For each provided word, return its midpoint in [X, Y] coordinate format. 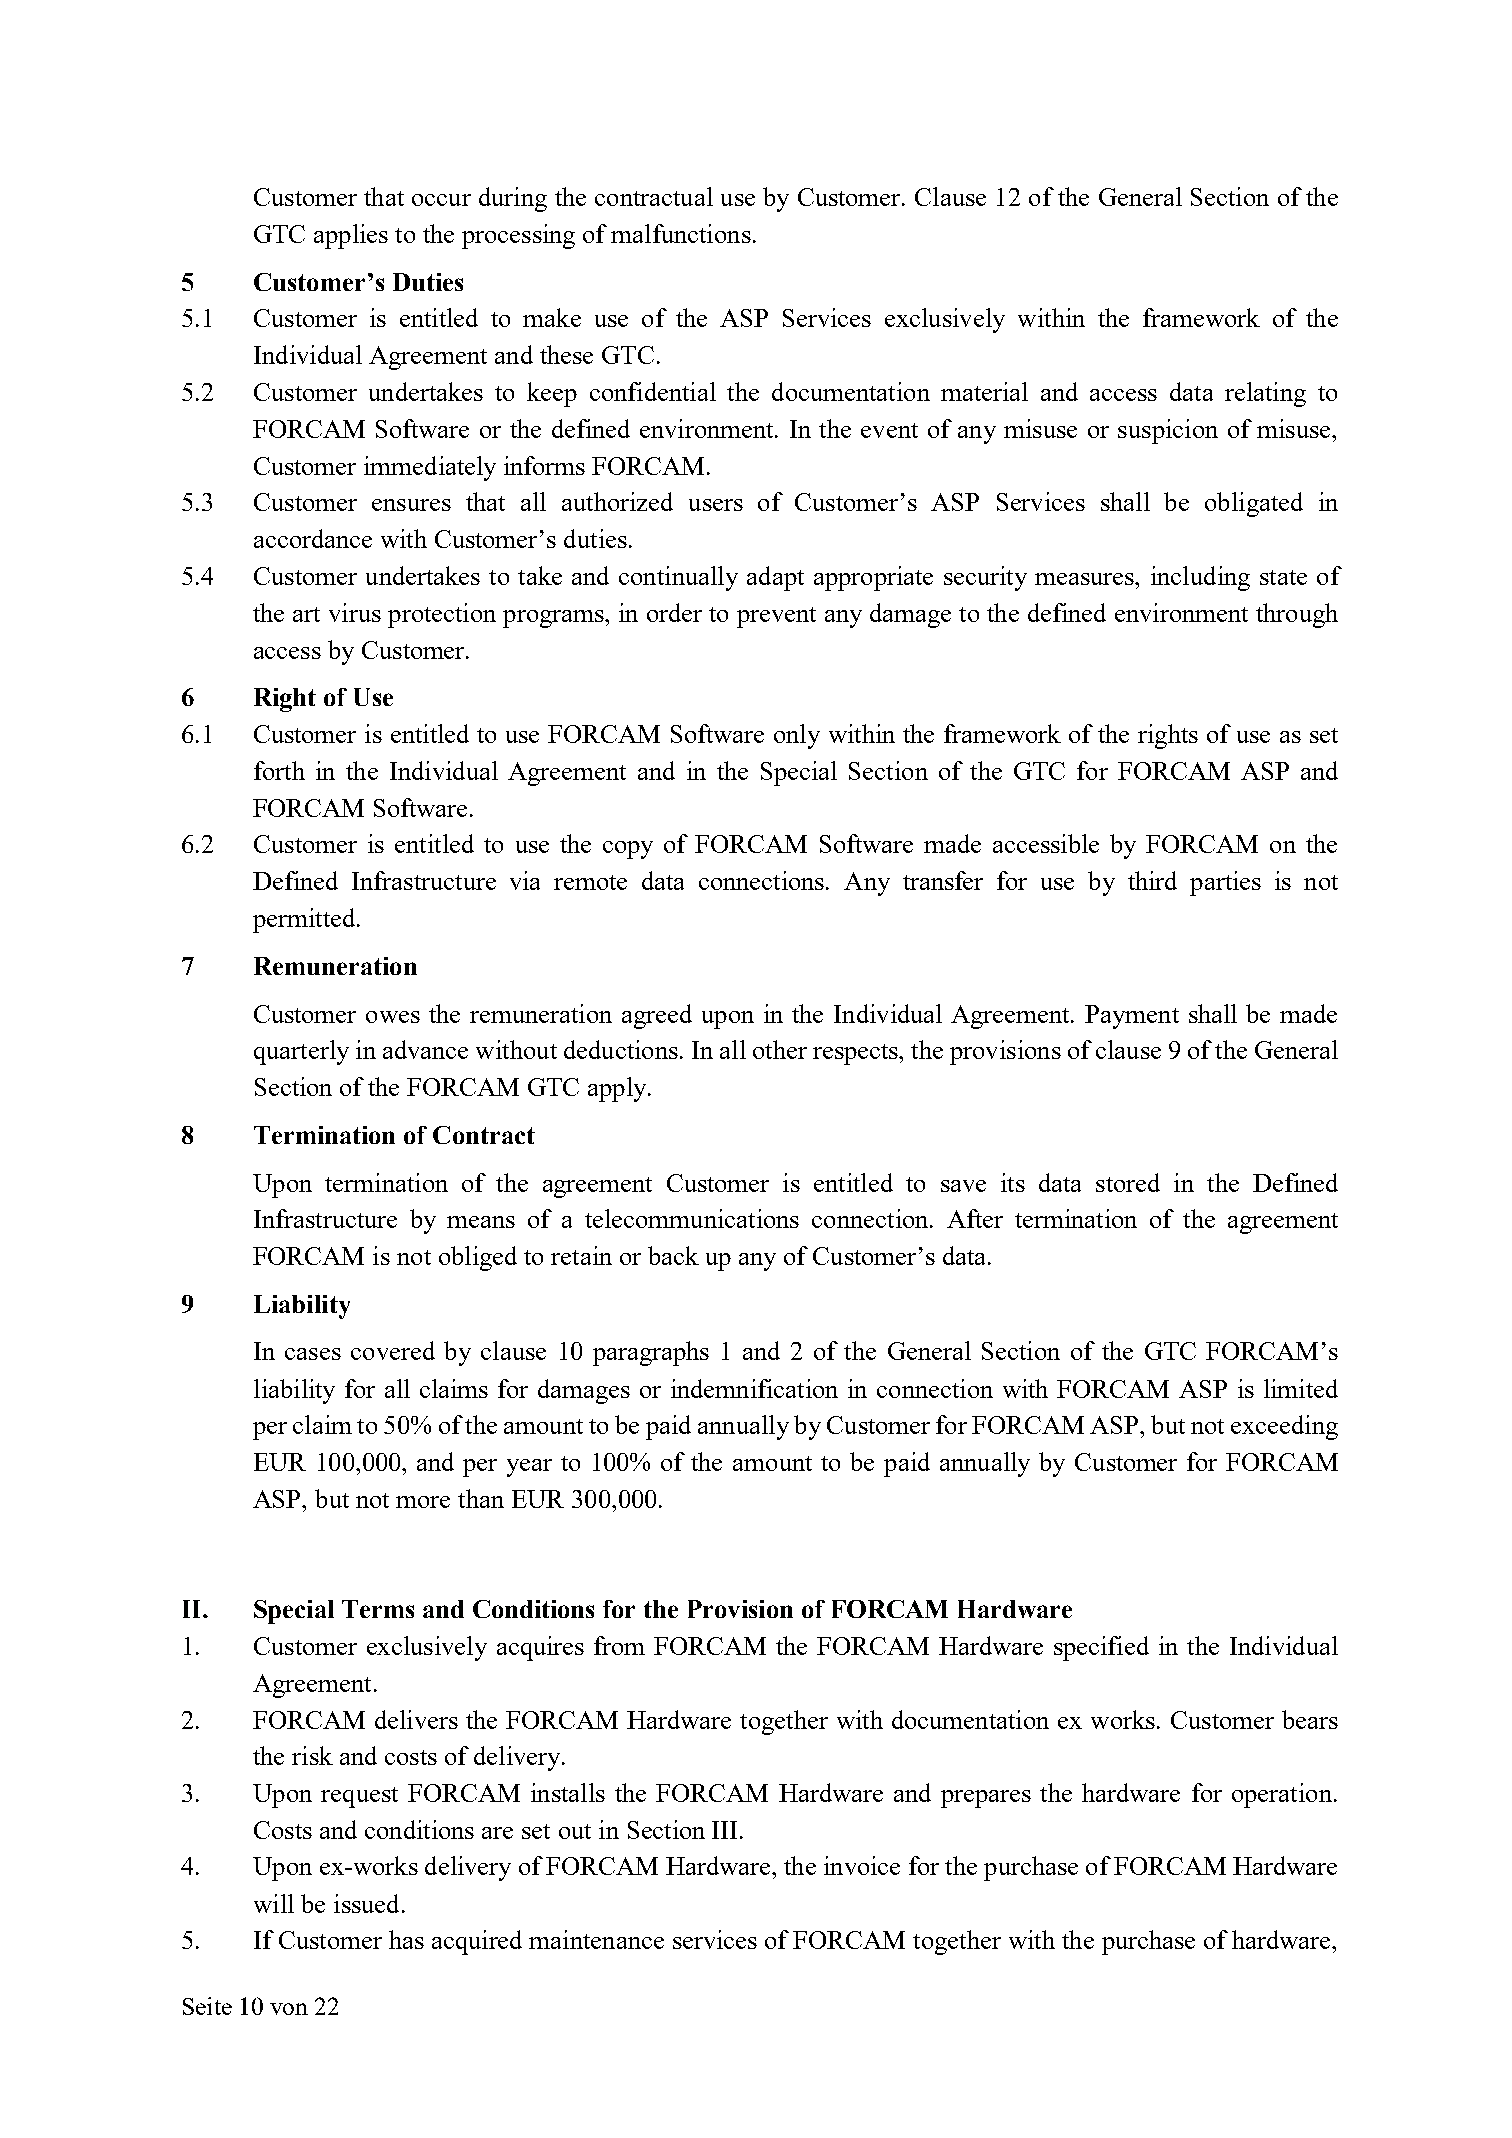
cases [313, 1354]
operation [1282, 1795]
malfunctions [681, 233]
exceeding [1284, 1427]
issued [366, 1903]
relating [1265, 394]
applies [351, 236]
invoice [862, 1865]
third [1152, 880]
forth [279, 770]
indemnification [754, 1388]
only [797, 736]
